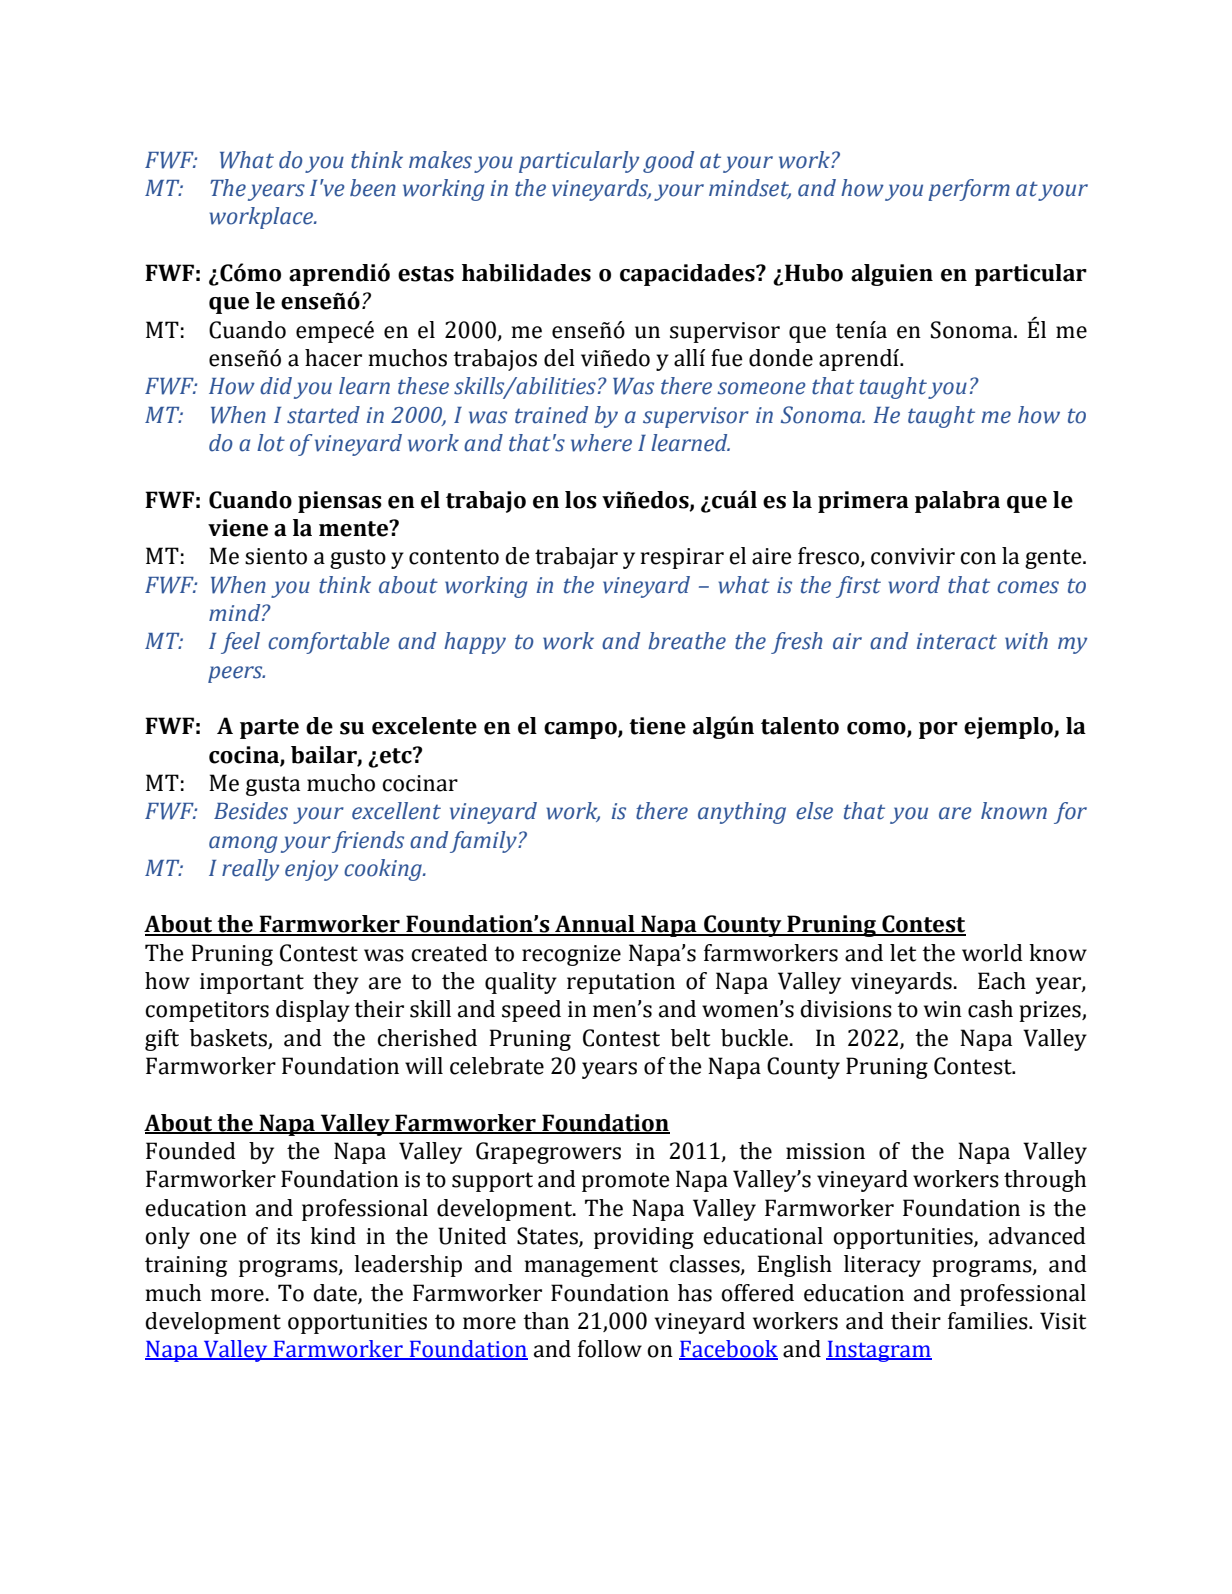 The image size is (1232, 1594). I want to click on Annual, so click(595, 925).
